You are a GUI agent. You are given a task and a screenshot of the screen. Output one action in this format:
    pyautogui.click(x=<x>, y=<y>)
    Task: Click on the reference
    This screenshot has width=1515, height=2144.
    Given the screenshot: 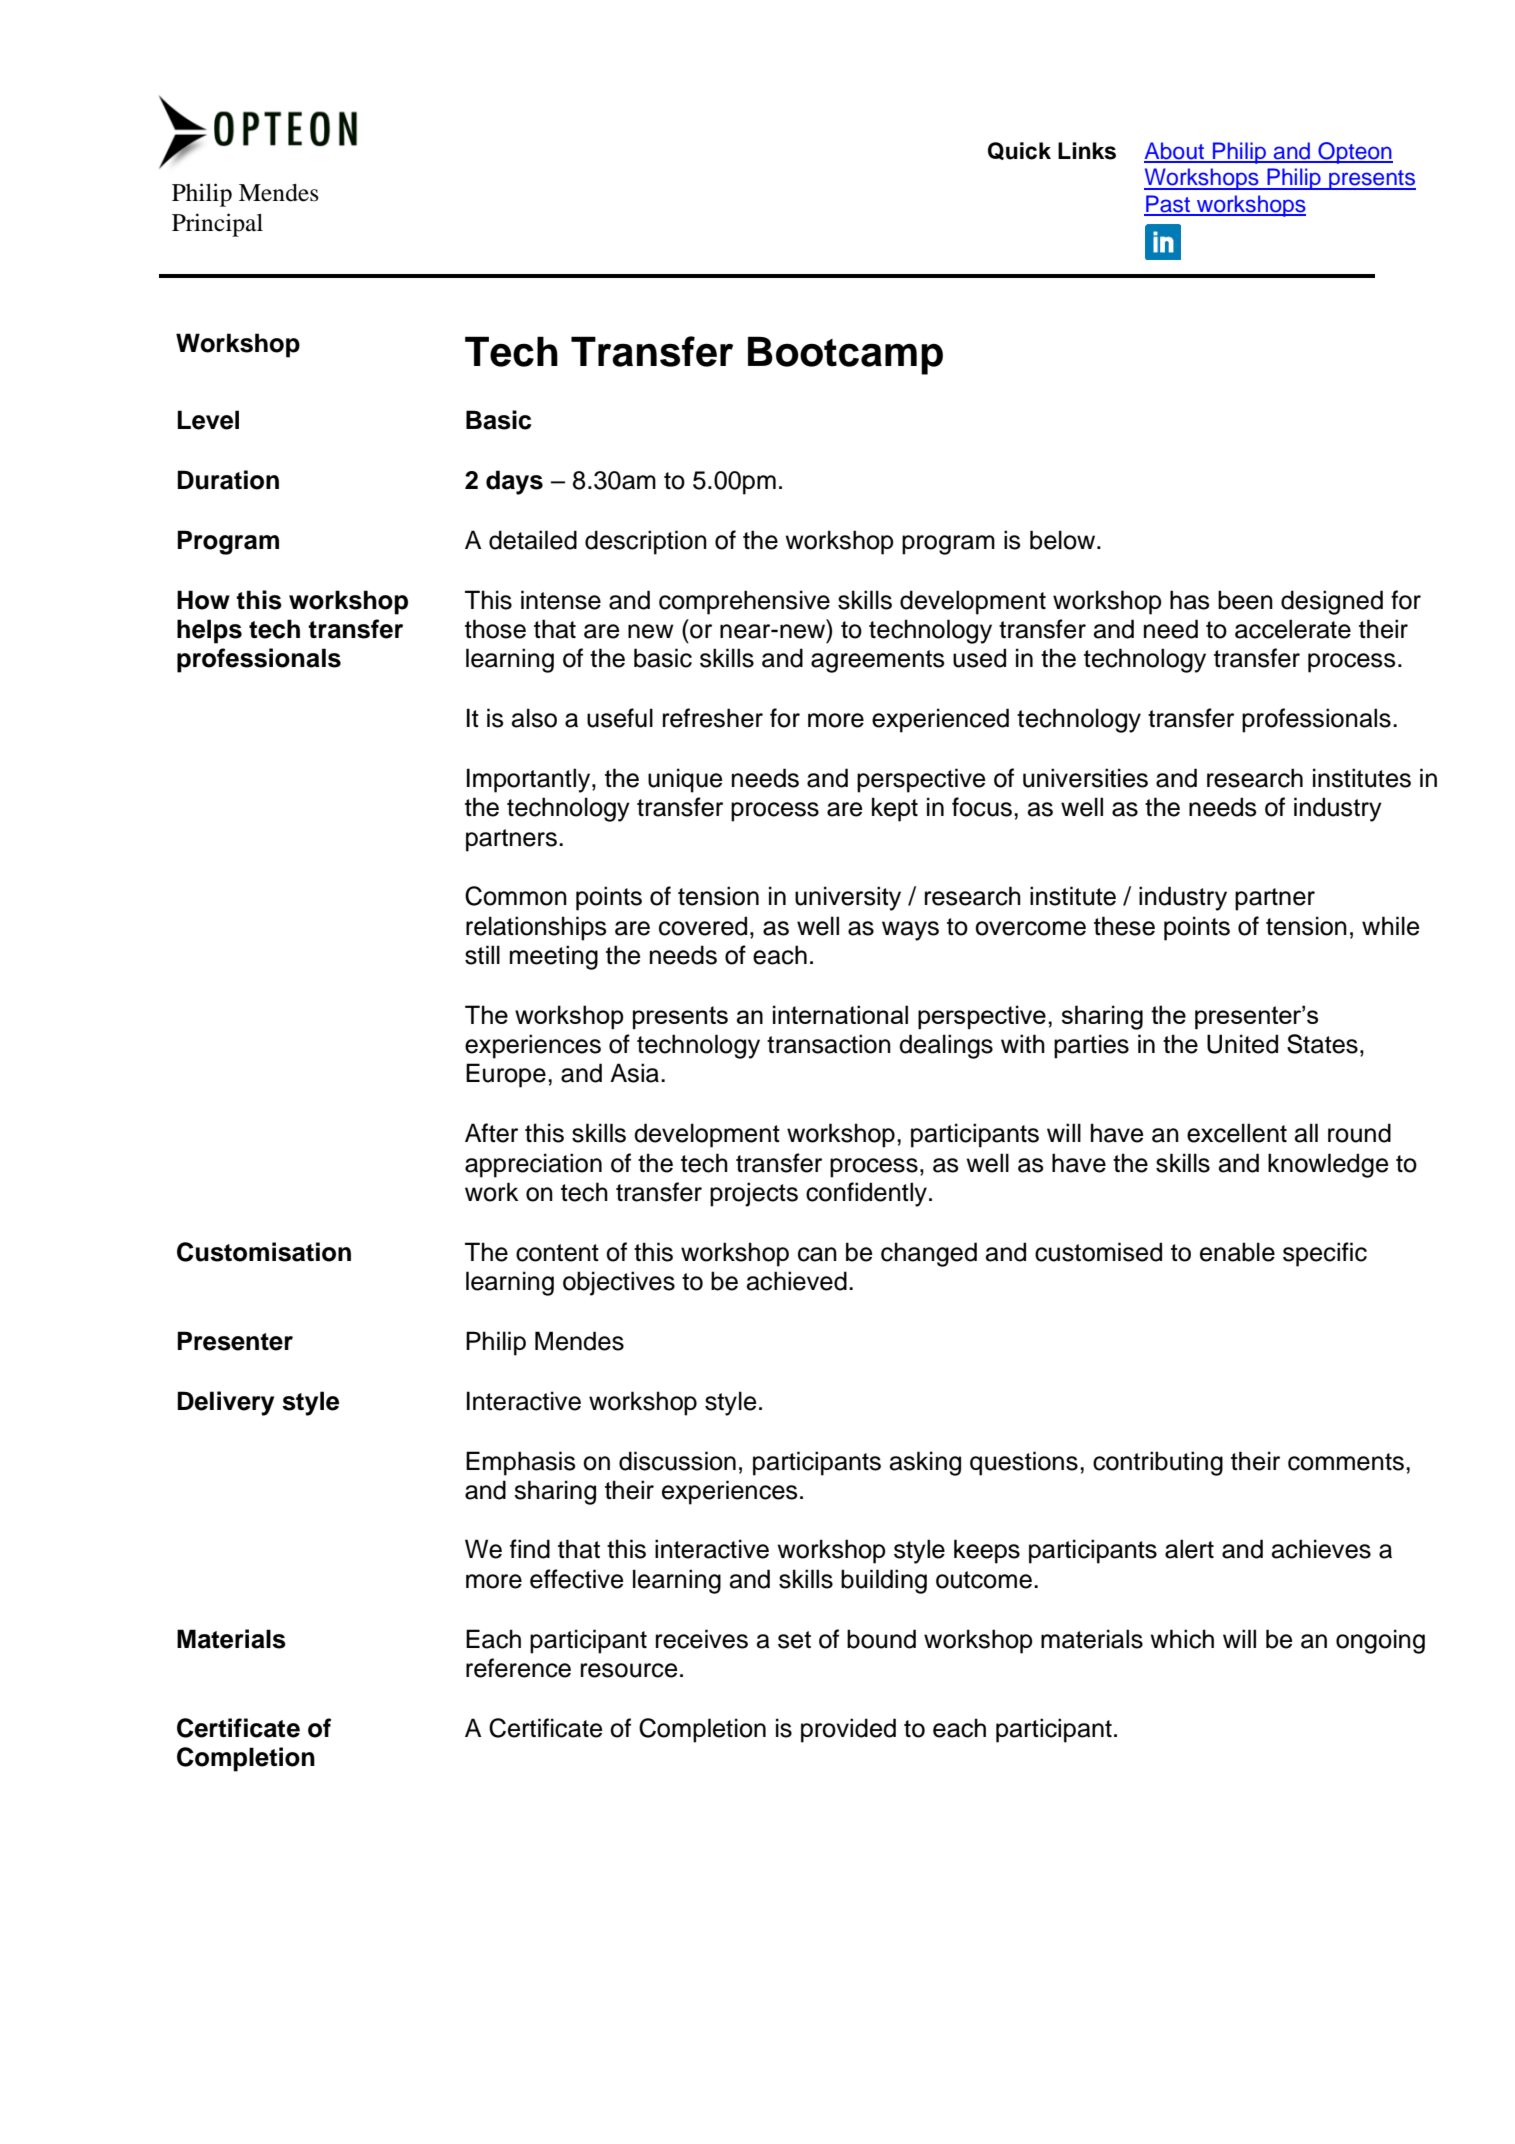 What is the action you would take?
    pyautogui.click(x=518, y=1668)
